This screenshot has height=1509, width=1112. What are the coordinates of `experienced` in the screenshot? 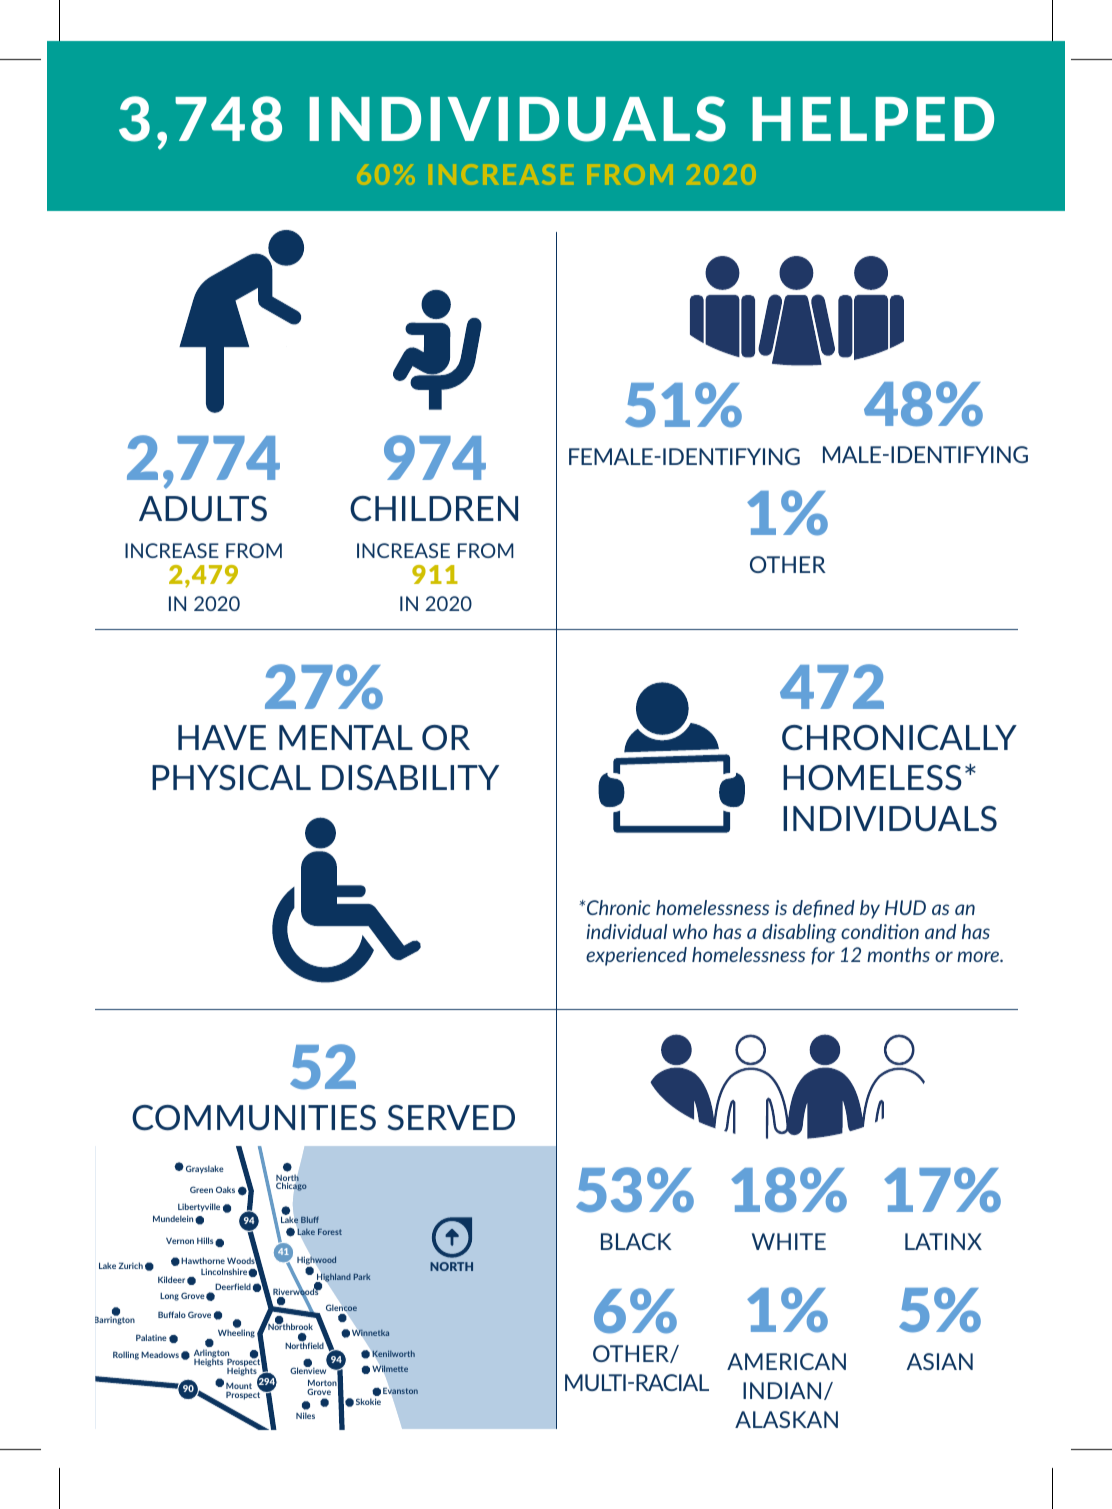 It's located at (636, 956).
